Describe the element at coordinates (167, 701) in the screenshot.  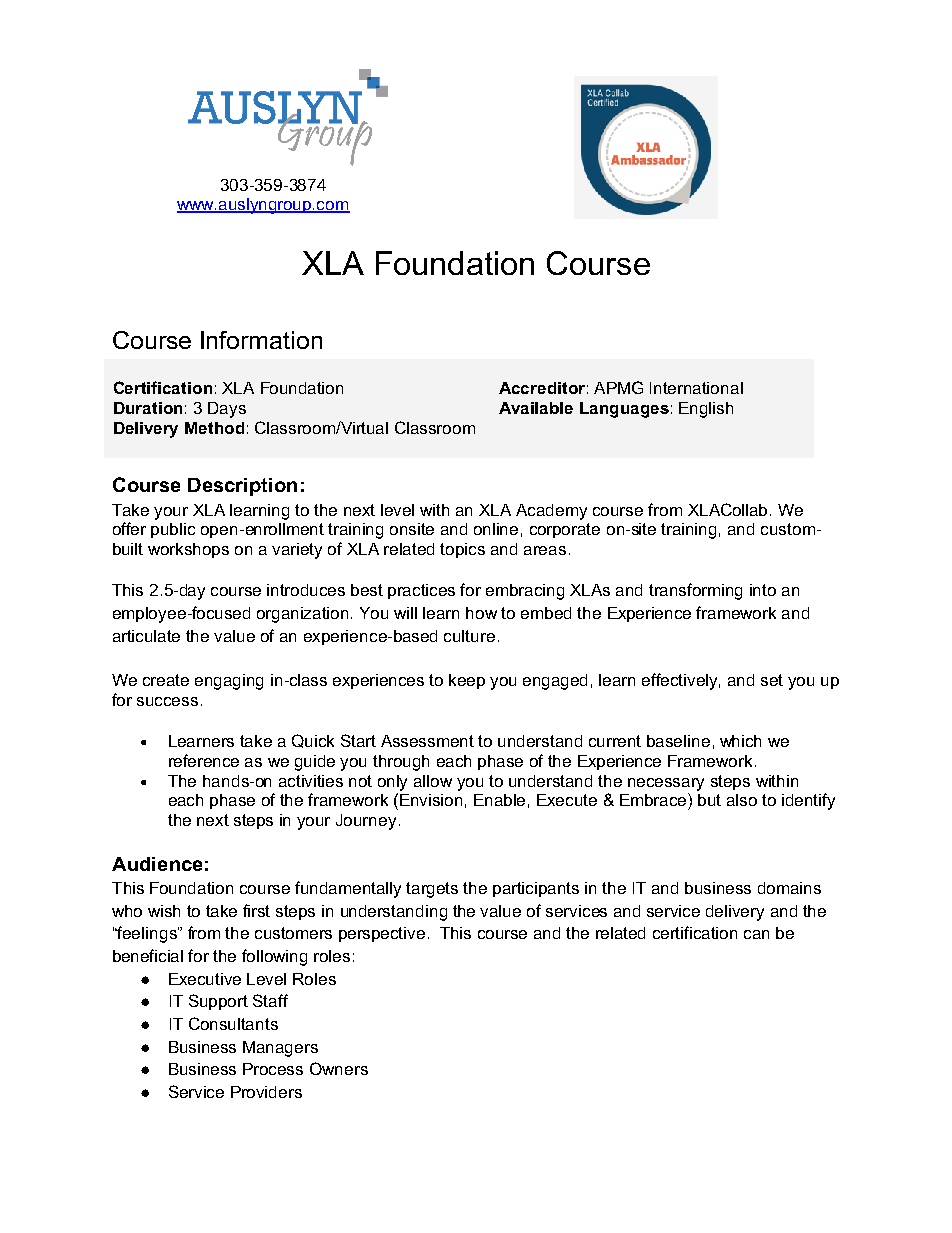
I see `success` at that location.
